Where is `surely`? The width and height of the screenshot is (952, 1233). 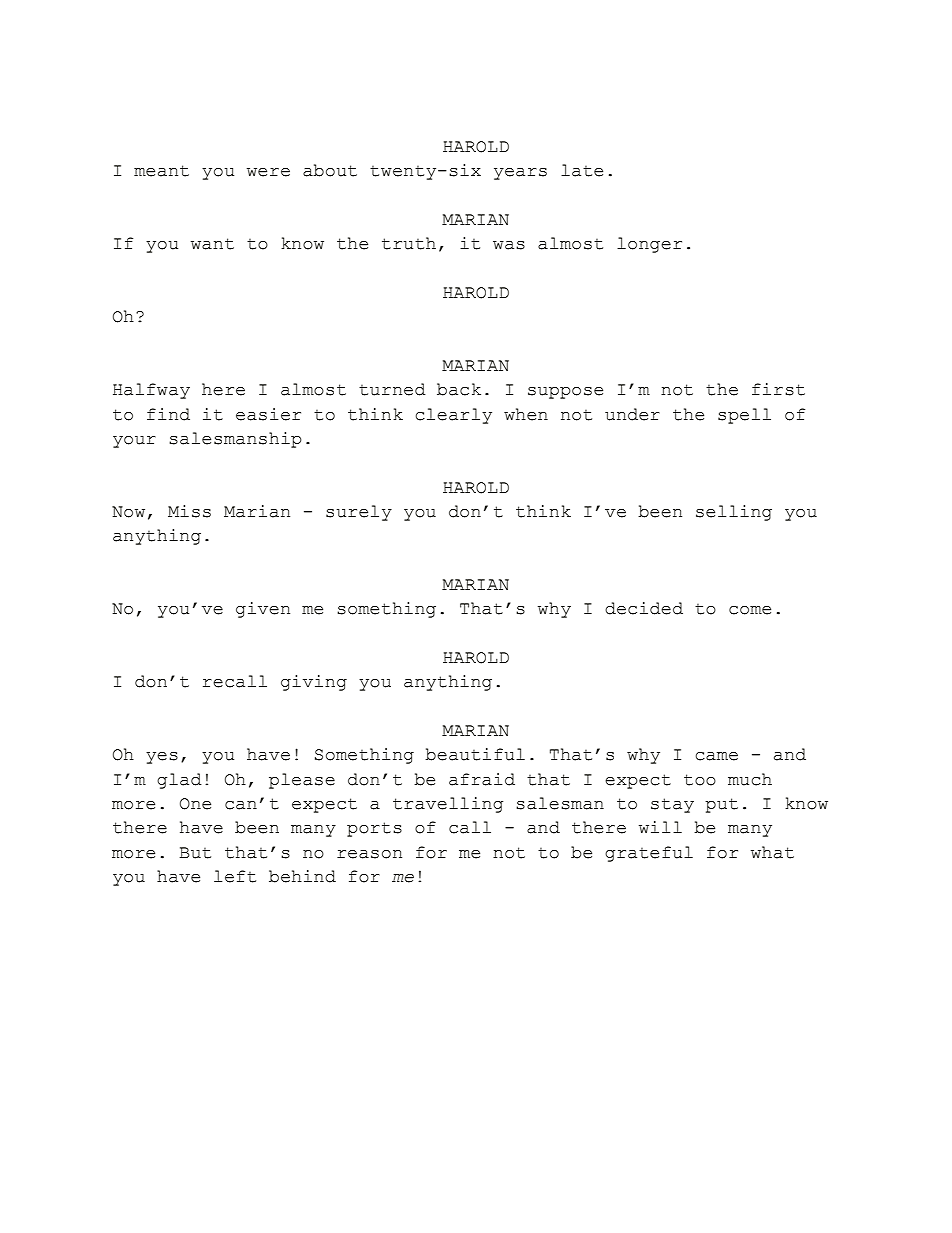
surely is located at coordinates (359, 513).
